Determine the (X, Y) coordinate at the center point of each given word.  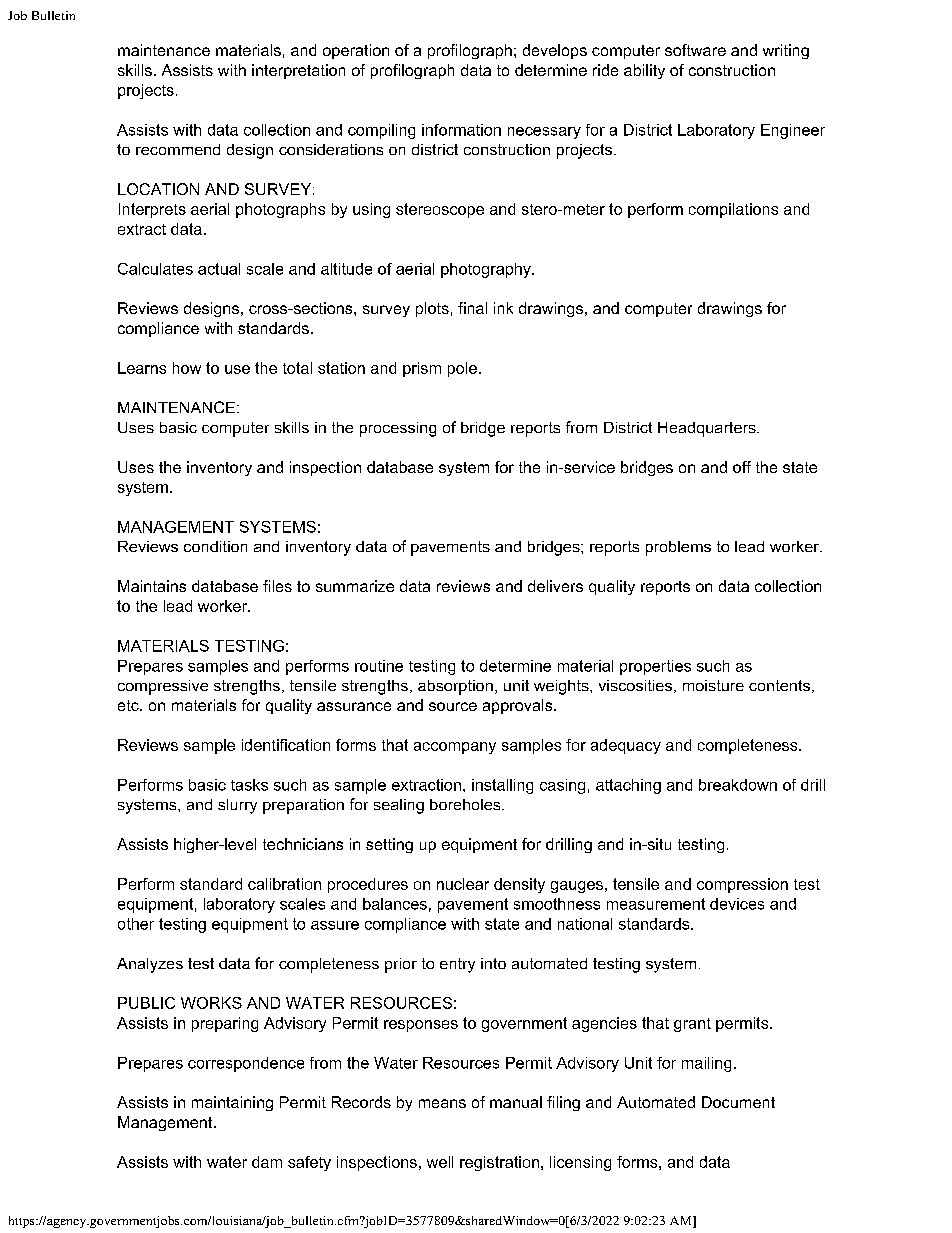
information (461, 130)
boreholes (466, 804)
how (187, 368)
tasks (249, 785)
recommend (178, 149)
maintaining (232, 1103)
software (695, 50)
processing (398, 429)
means (442, 1103)
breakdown (738, 785)
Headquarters (708, 429)
